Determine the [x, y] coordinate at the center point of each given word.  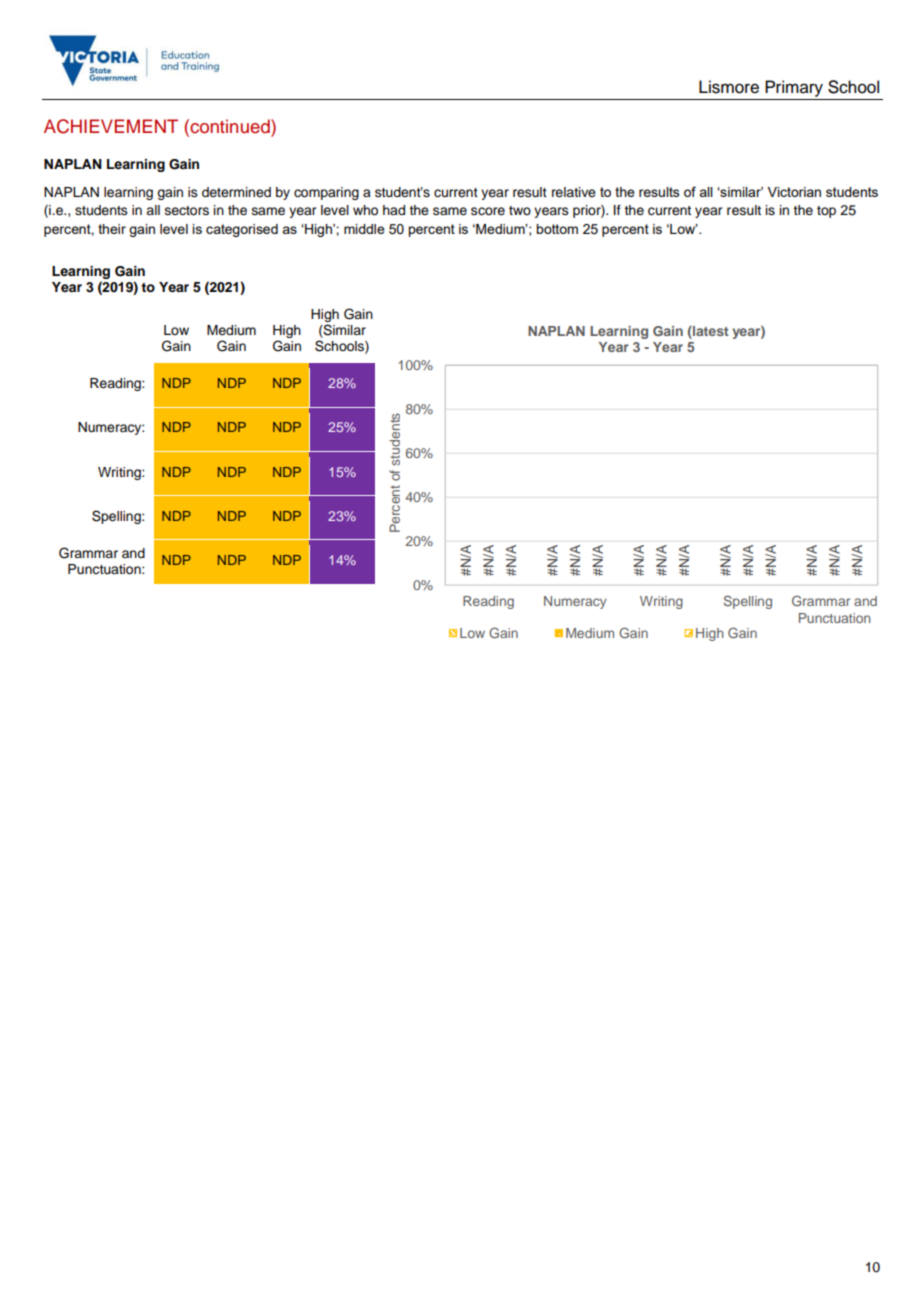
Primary [794, 88]
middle [364, 229]
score [488, 211]
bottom [557, 229]
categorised [242, 230]
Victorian [794, 192]
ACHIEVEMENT [111, 126]
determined [236, 192]
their [112, 229]
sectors [187, 211]
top [826, 212]
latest [710, 331]
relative [574, 192]
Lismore [729, 87]
